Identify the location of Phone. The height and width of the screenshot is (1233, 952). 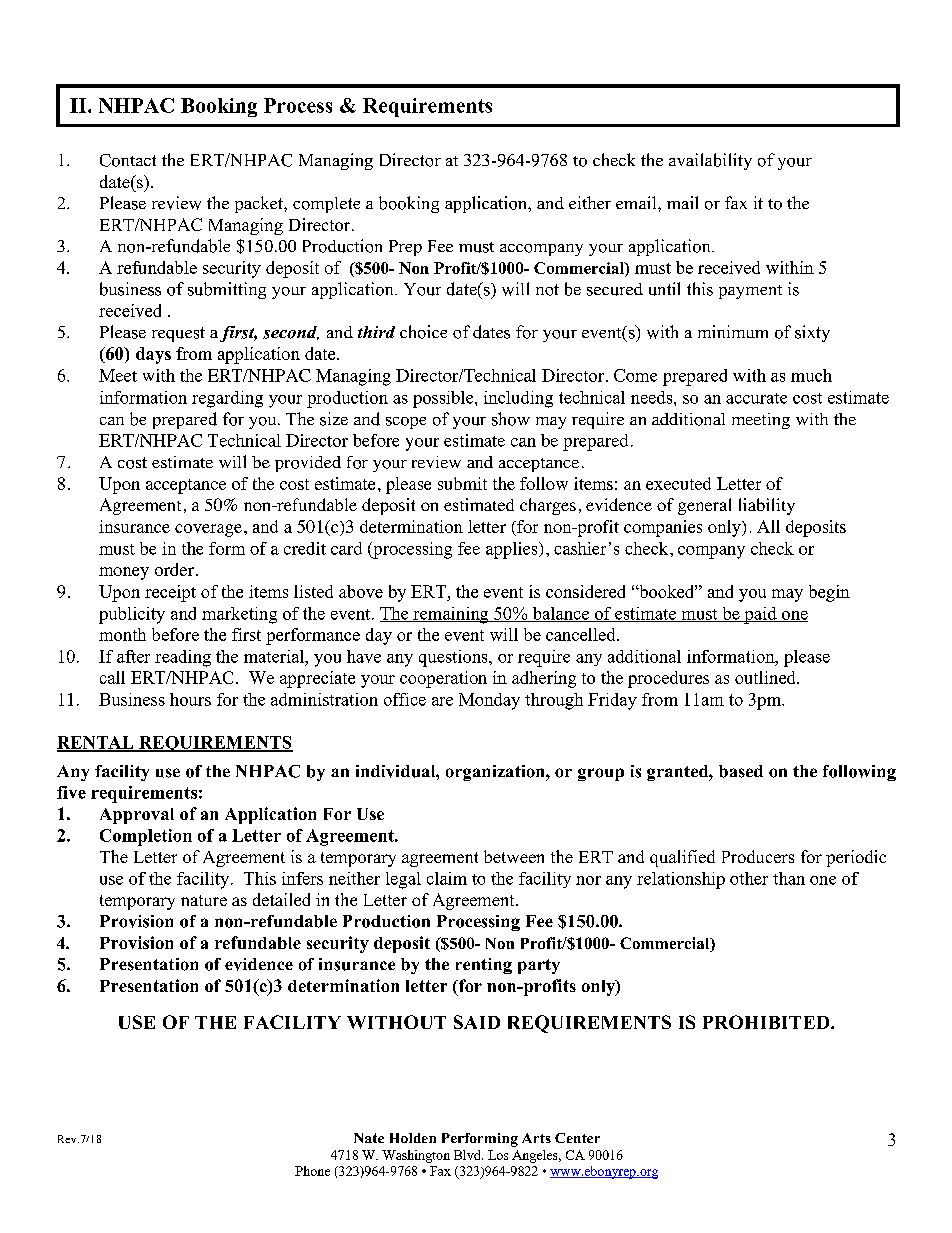
(312, 1171).
